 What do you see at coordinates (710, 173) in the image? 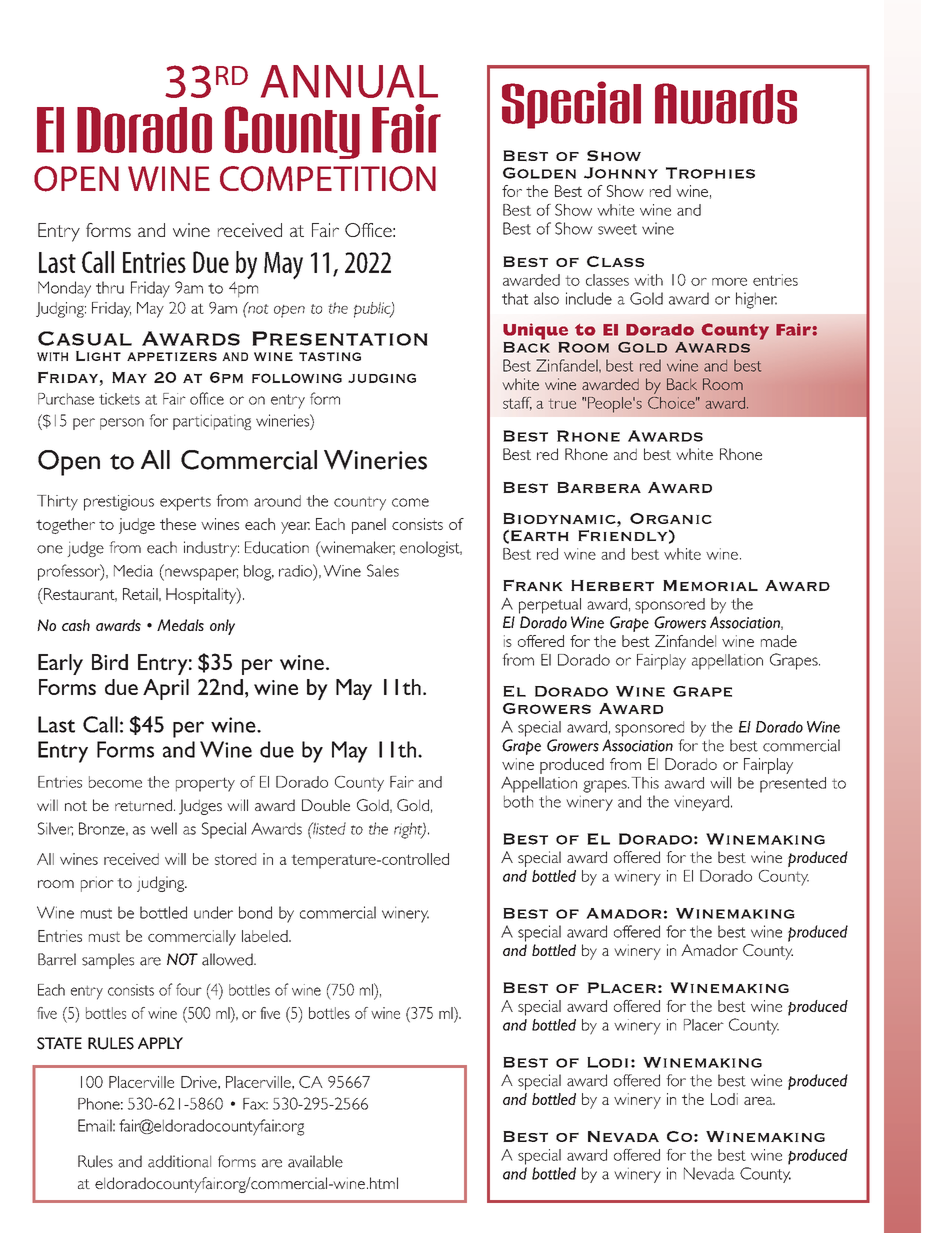
I see `Trophies` at bounding box center [710, 173].
